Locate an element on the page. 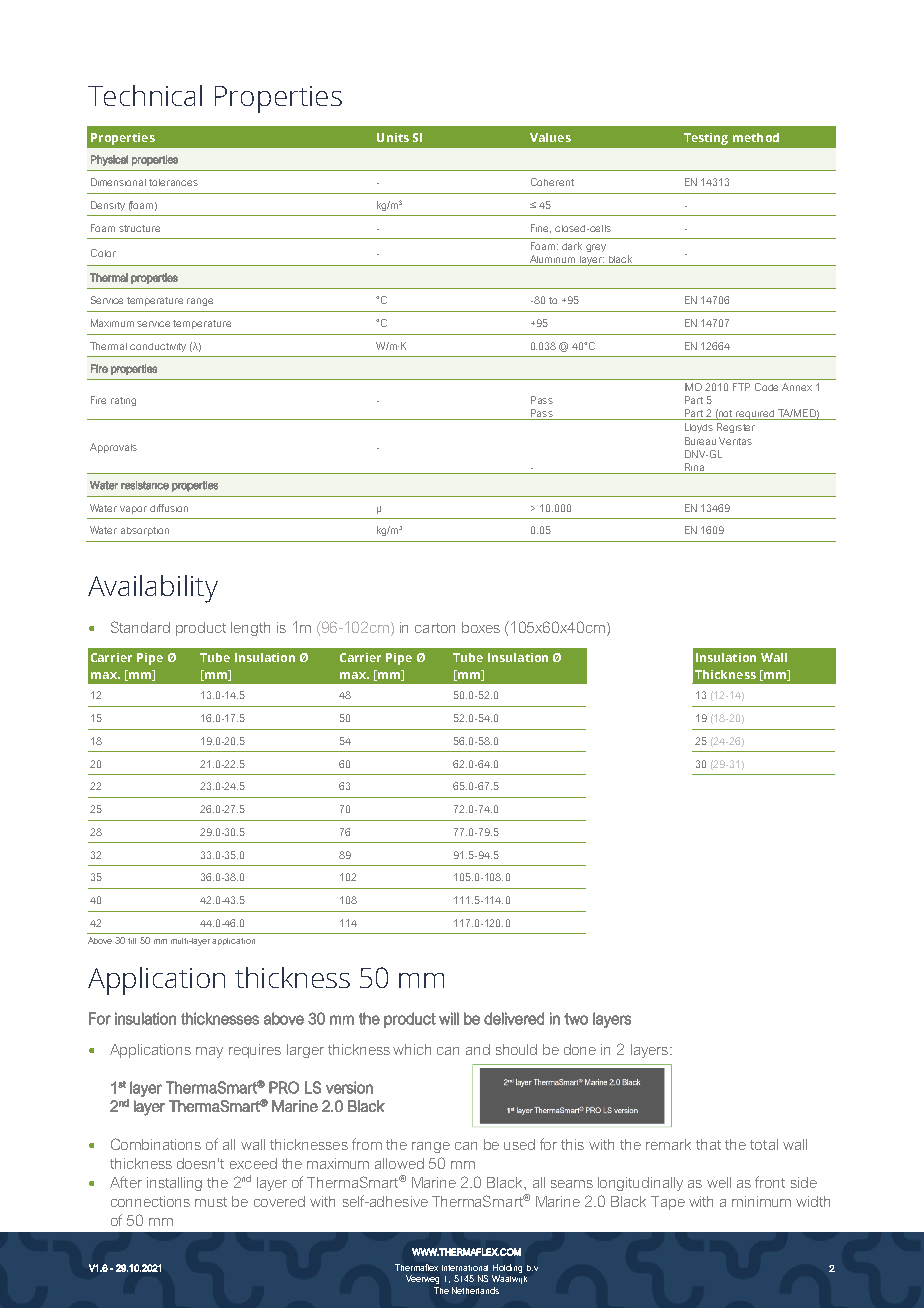  Units is located at coordinates (393, 137).
